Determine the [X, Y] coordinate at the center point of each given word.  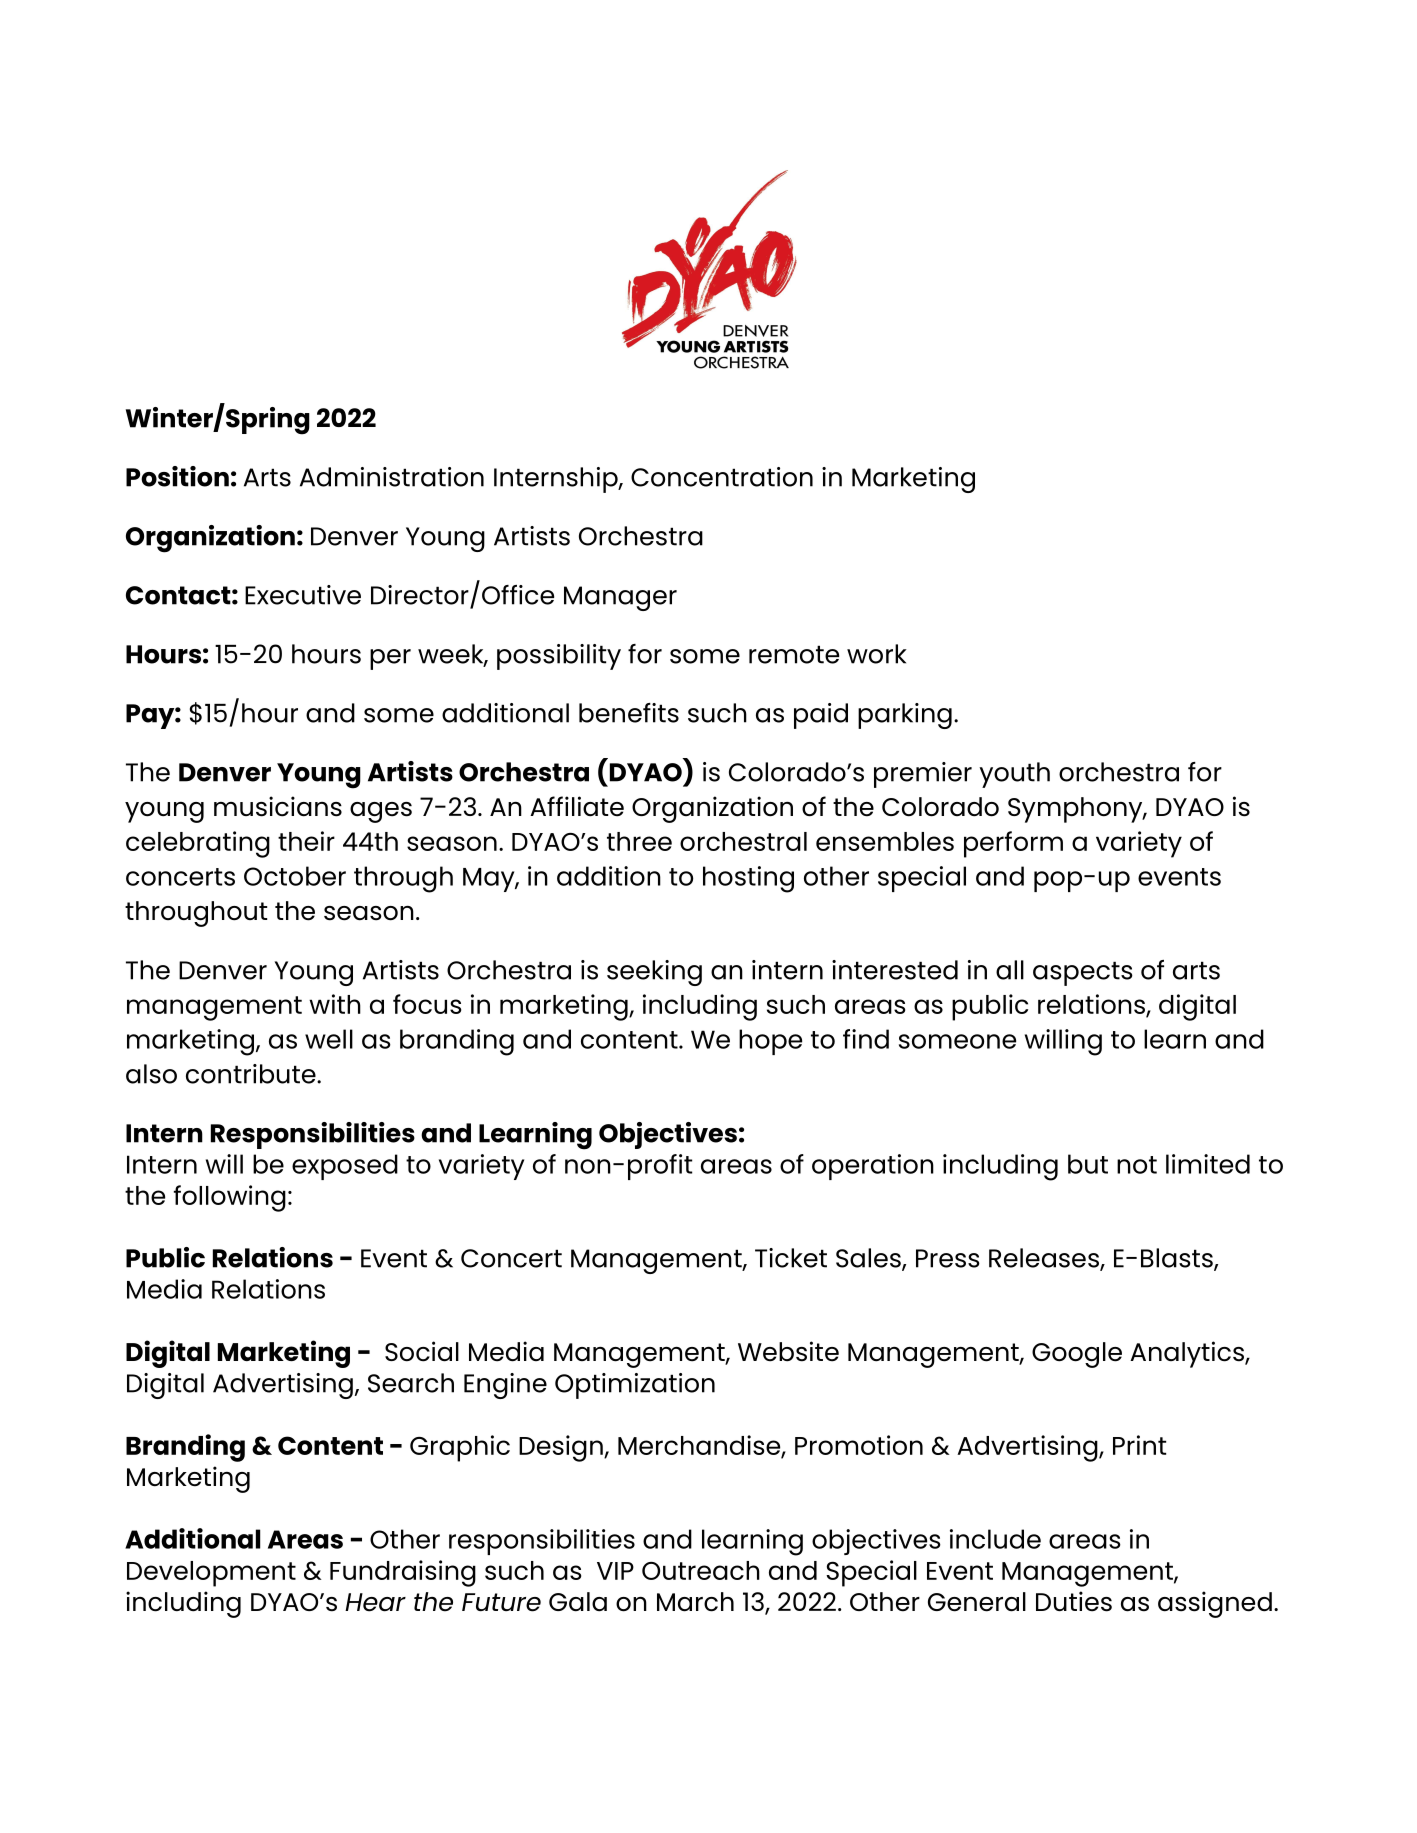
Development [211, 1574]
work [877, 654]
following [230, 1198]
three [639, 841]
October [295, 876]
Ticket [791, 1258]
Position [177, 476]
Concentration [722, 477]
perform [1013, 844]
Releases [1045, 1259]
